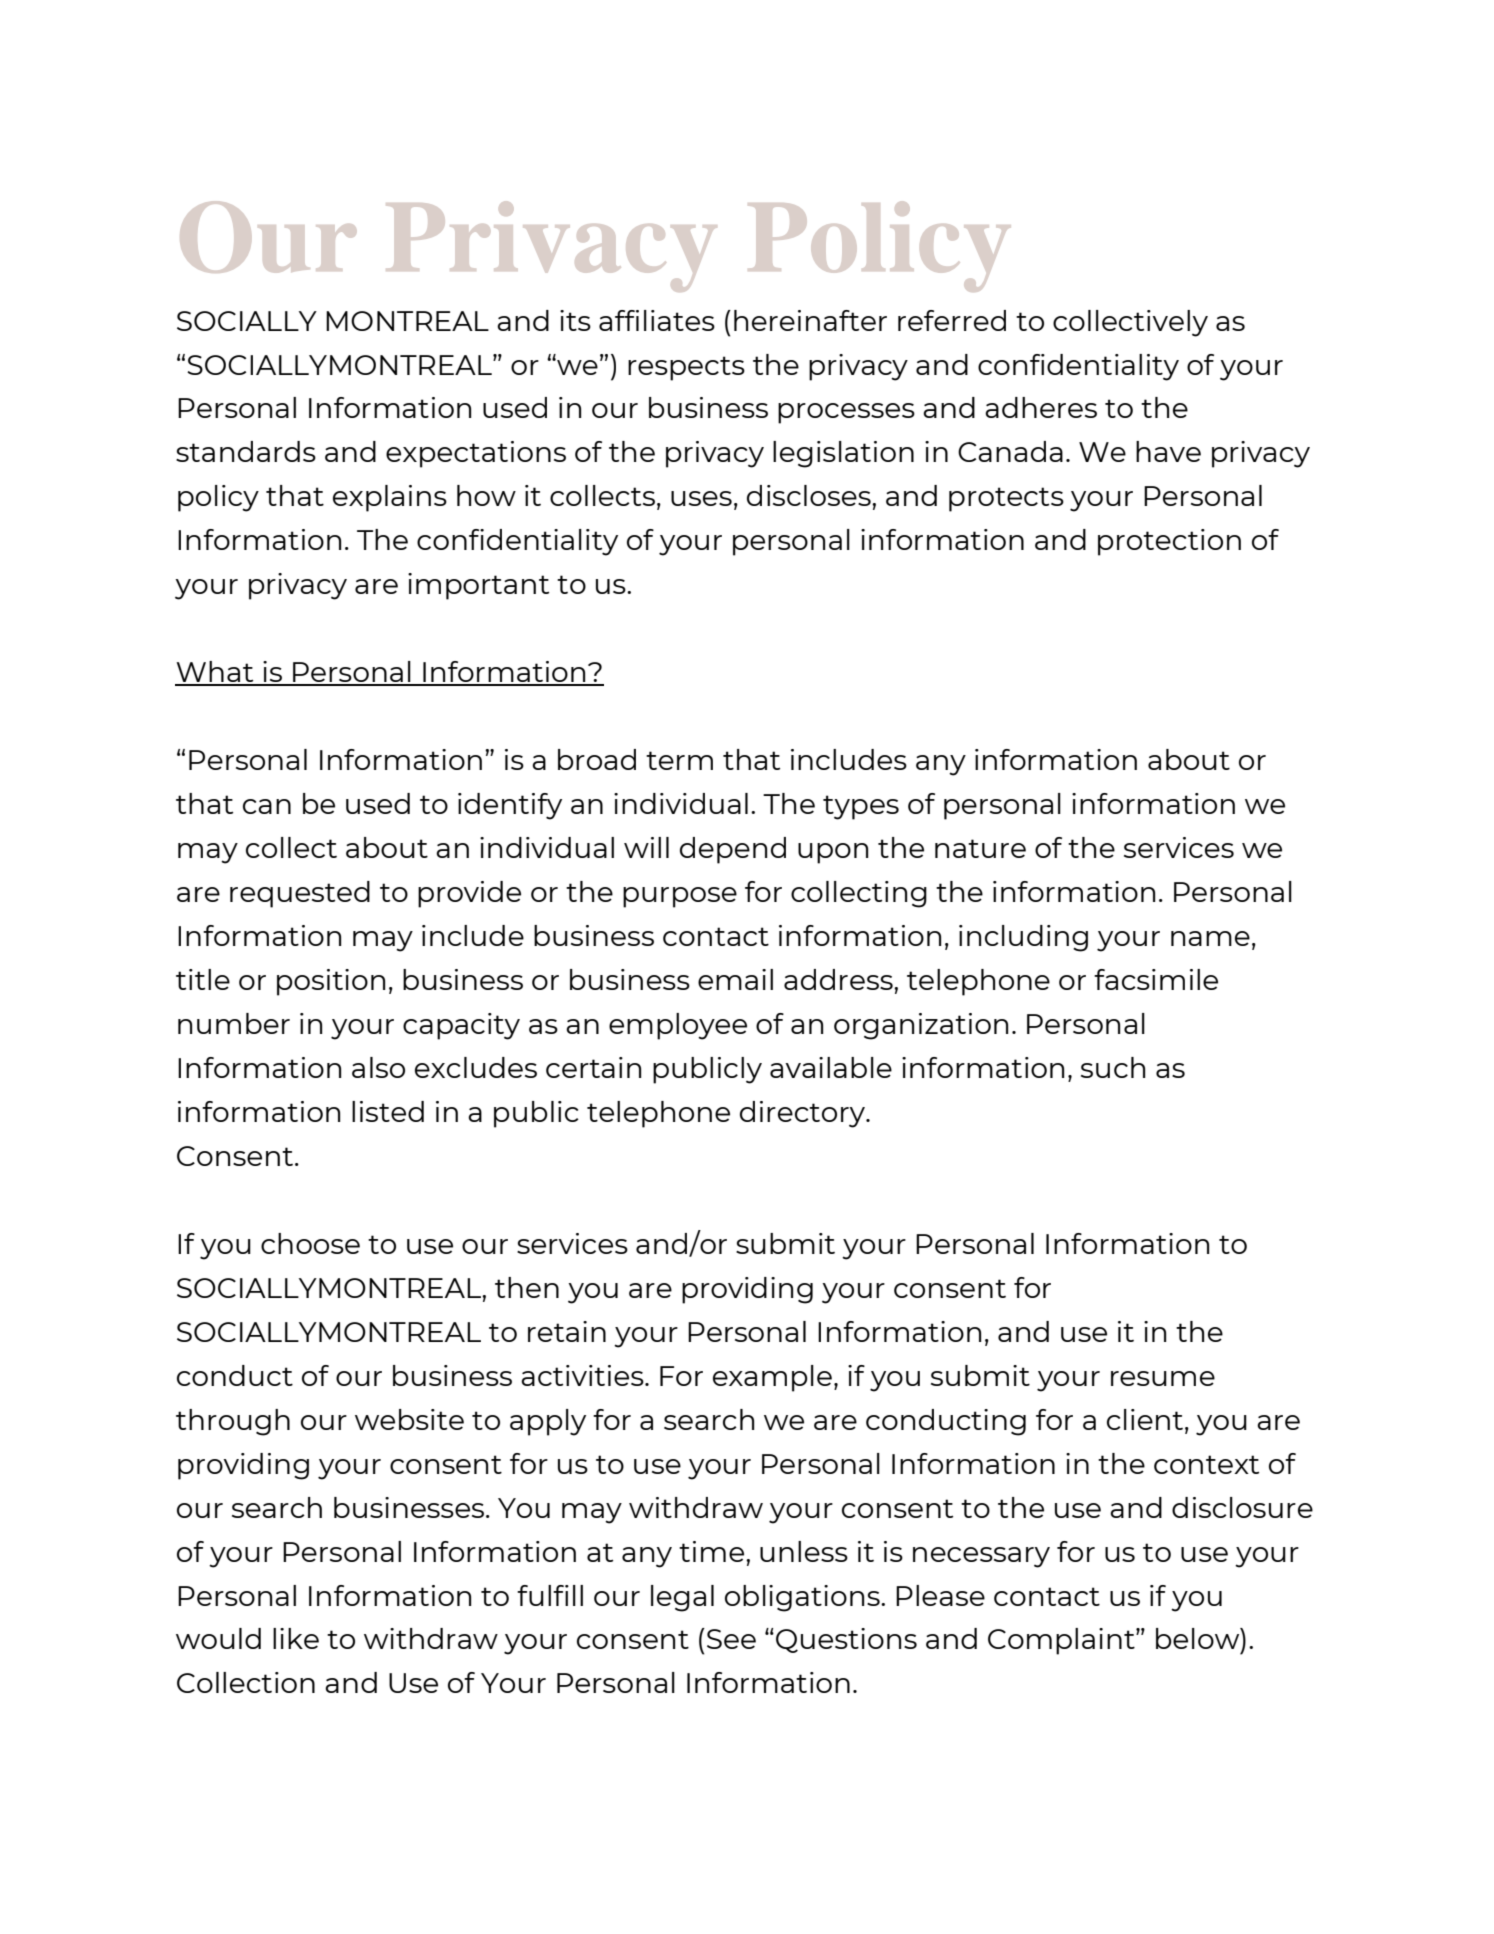 This image has height=1934, width=1494. Describe the element at coordinates (1163, 1378) in the image. I see `resume` at that location.
